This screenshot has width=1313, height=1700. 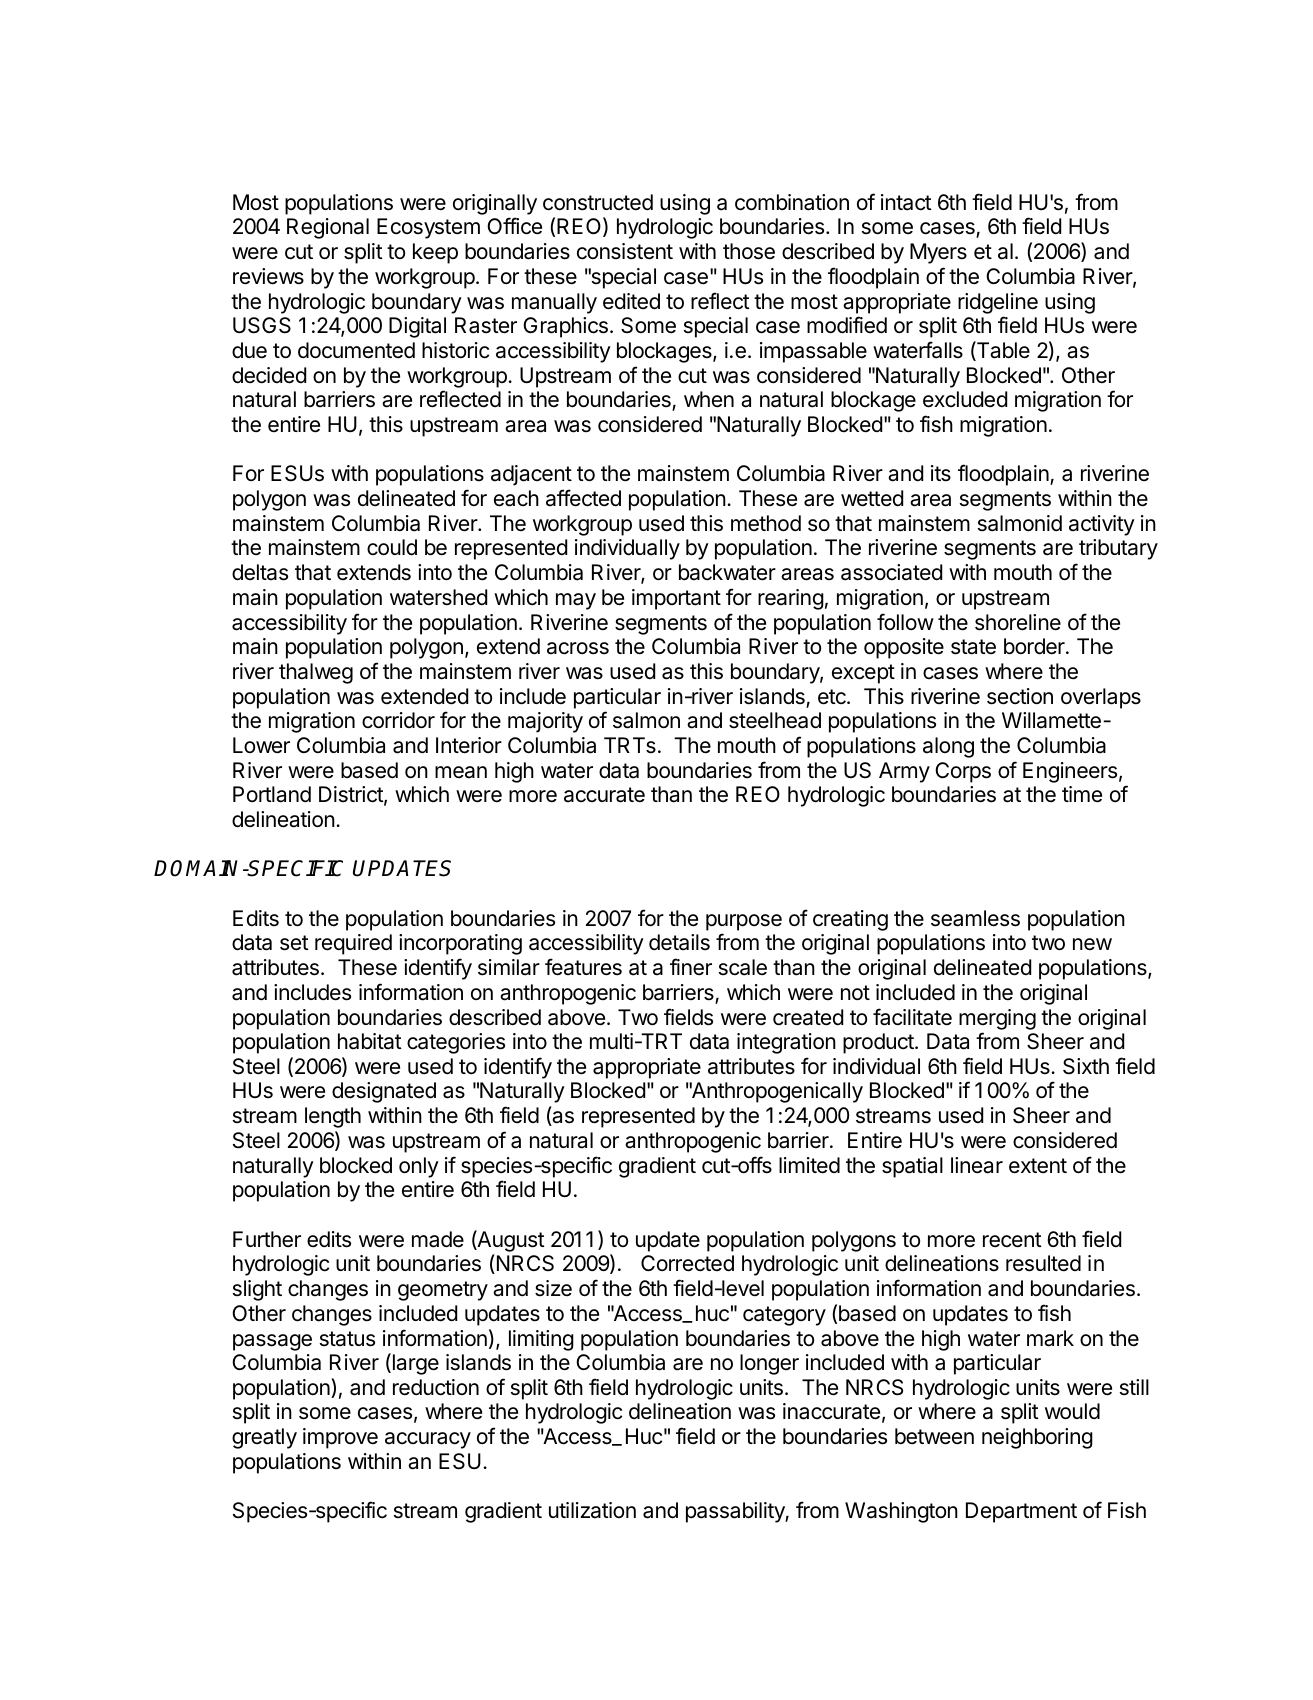 What do you see at coordinates (1012, 1240) in the screenshot?
I see `recent` at bounding box center [1012, 1240].
